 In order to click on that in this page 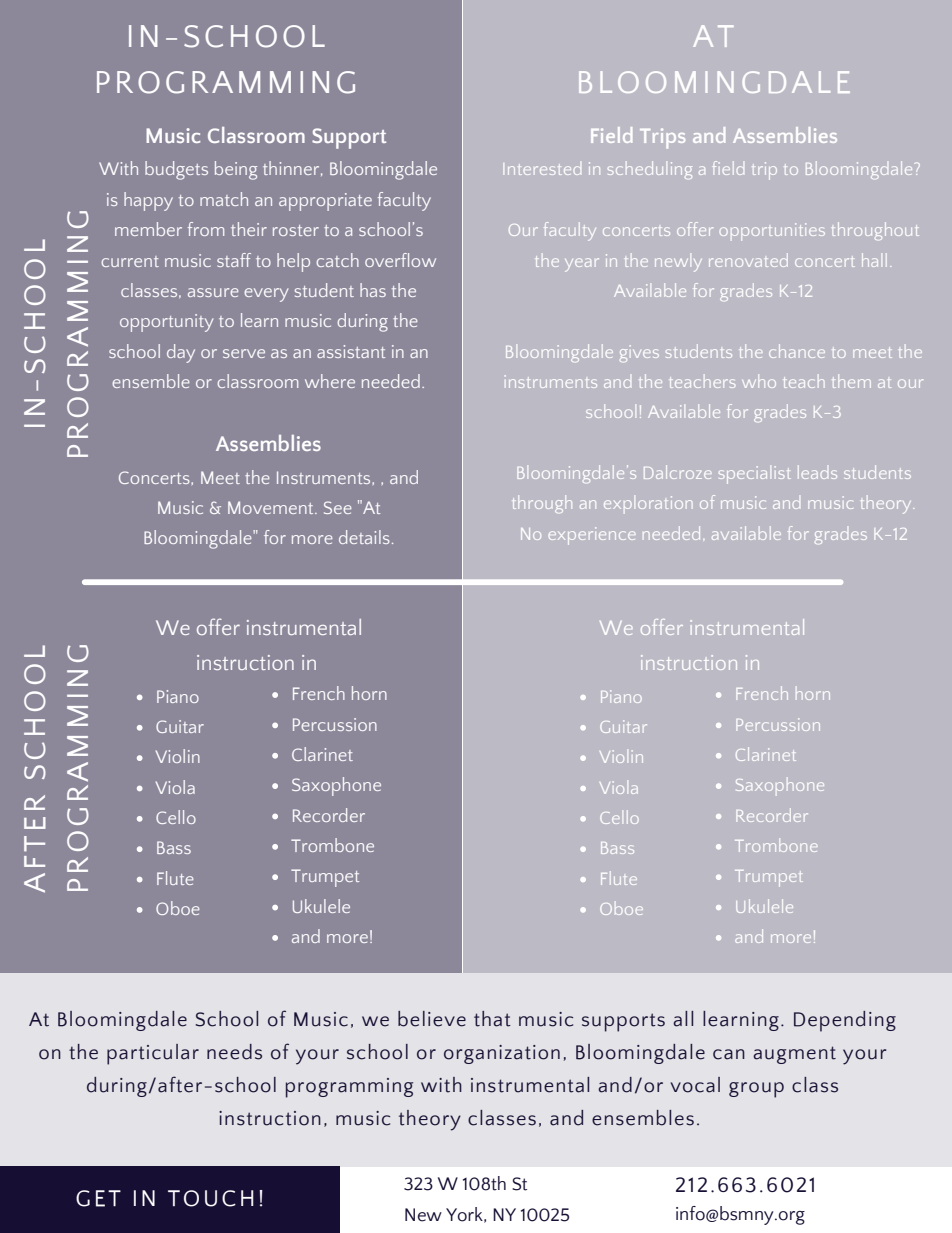, I will do `click(492, 1019)`.
